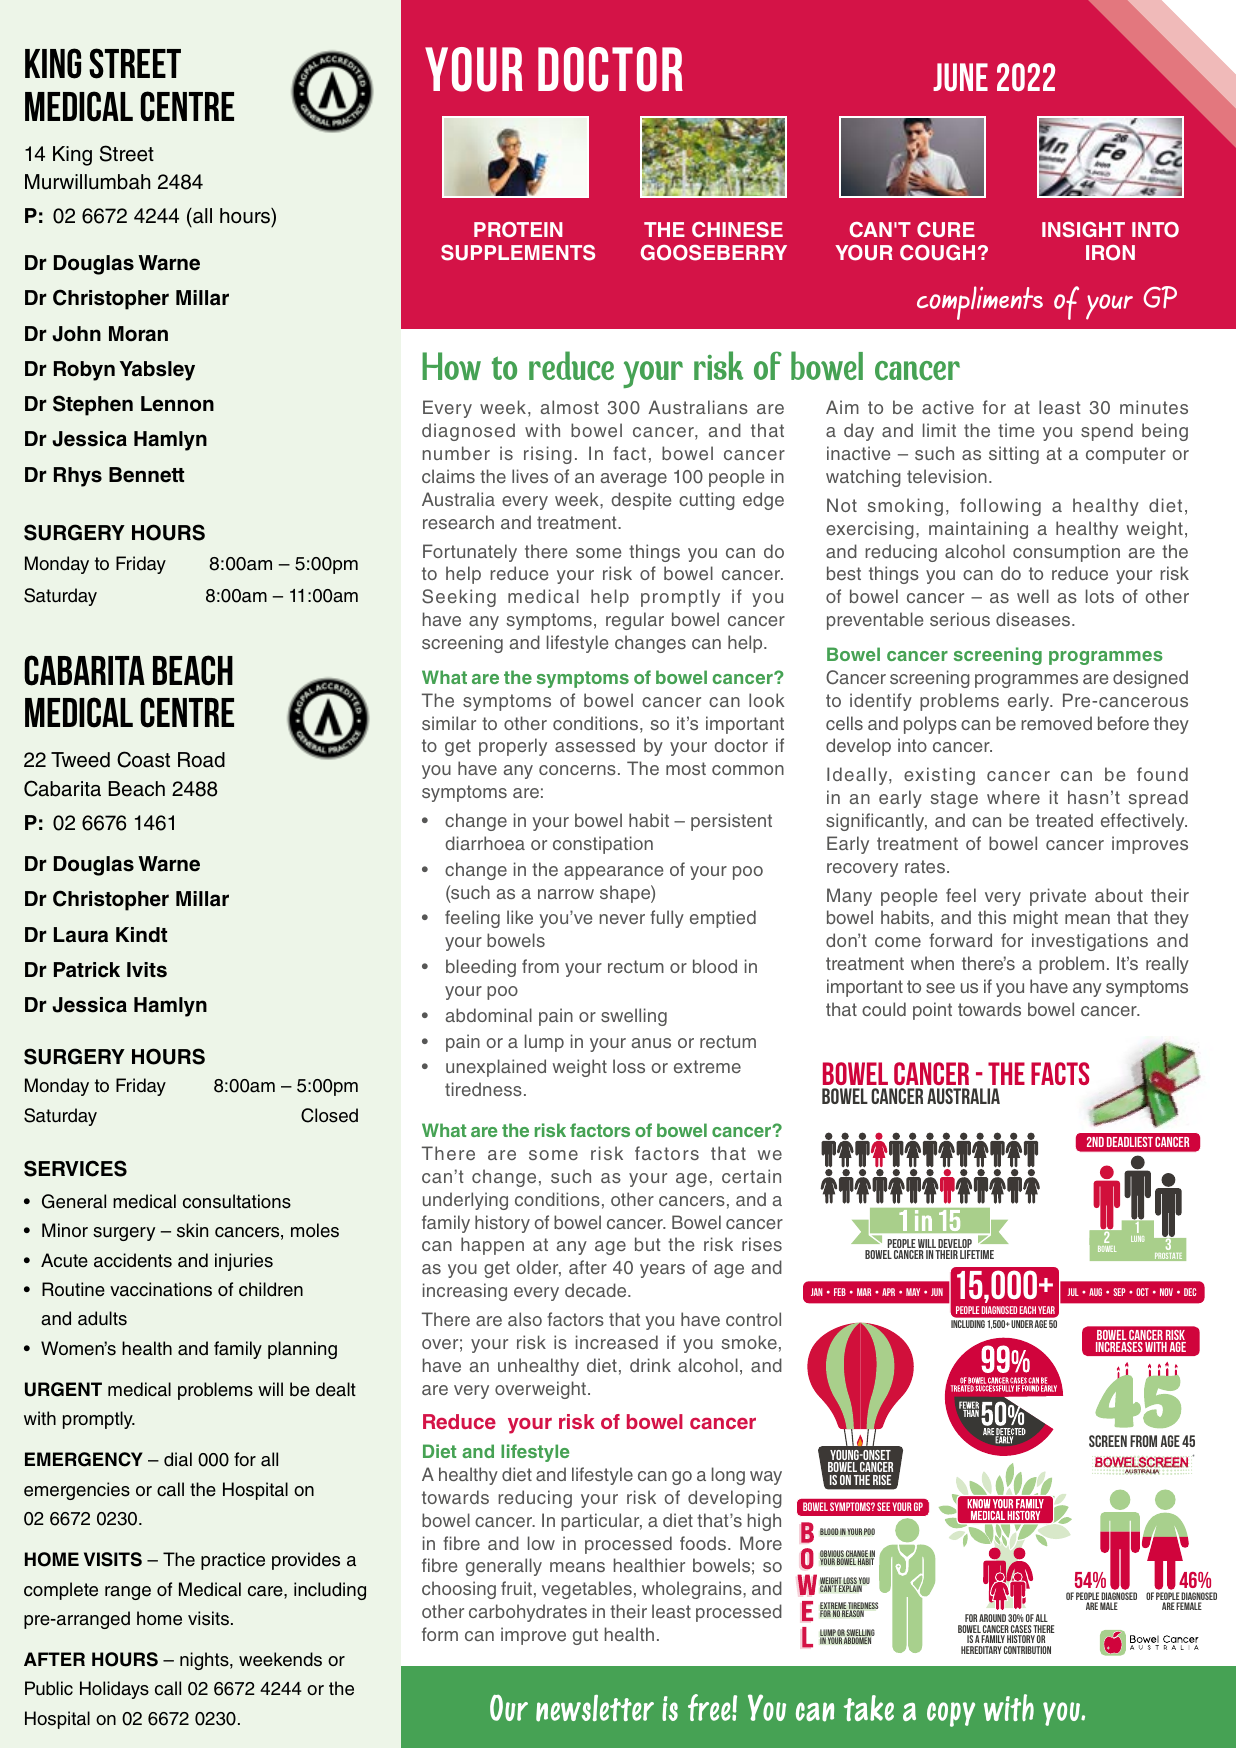 This screenshot has width=1236, height=1748. I want to click on nights, so click(205, 1661).
